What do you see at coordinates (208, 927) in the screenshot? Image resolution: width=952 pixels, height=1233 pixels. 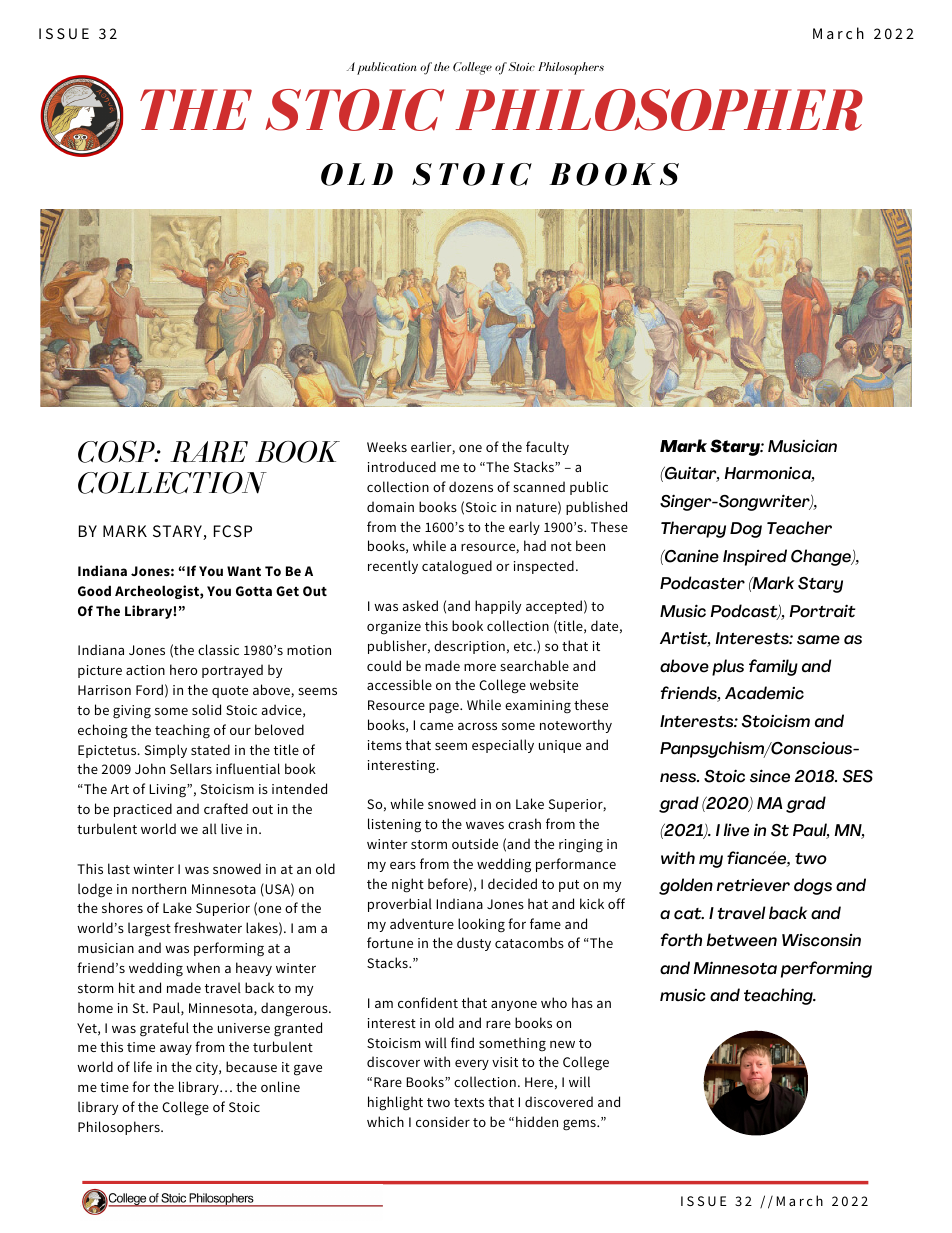 I see `freshwater` at bounding box center [208, 927].
